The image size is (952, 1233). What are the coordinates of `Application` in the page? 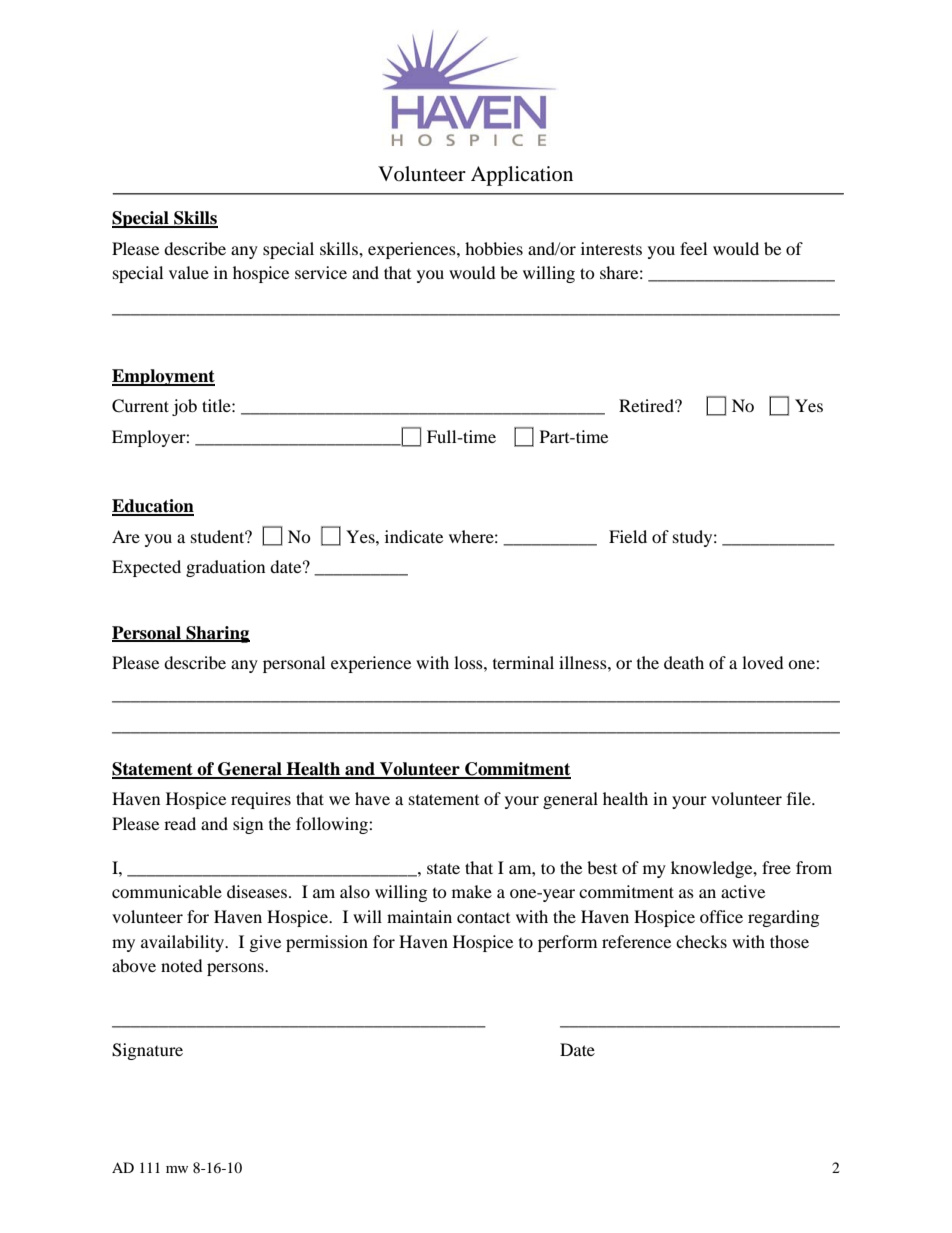 It's located at (522, 176).
